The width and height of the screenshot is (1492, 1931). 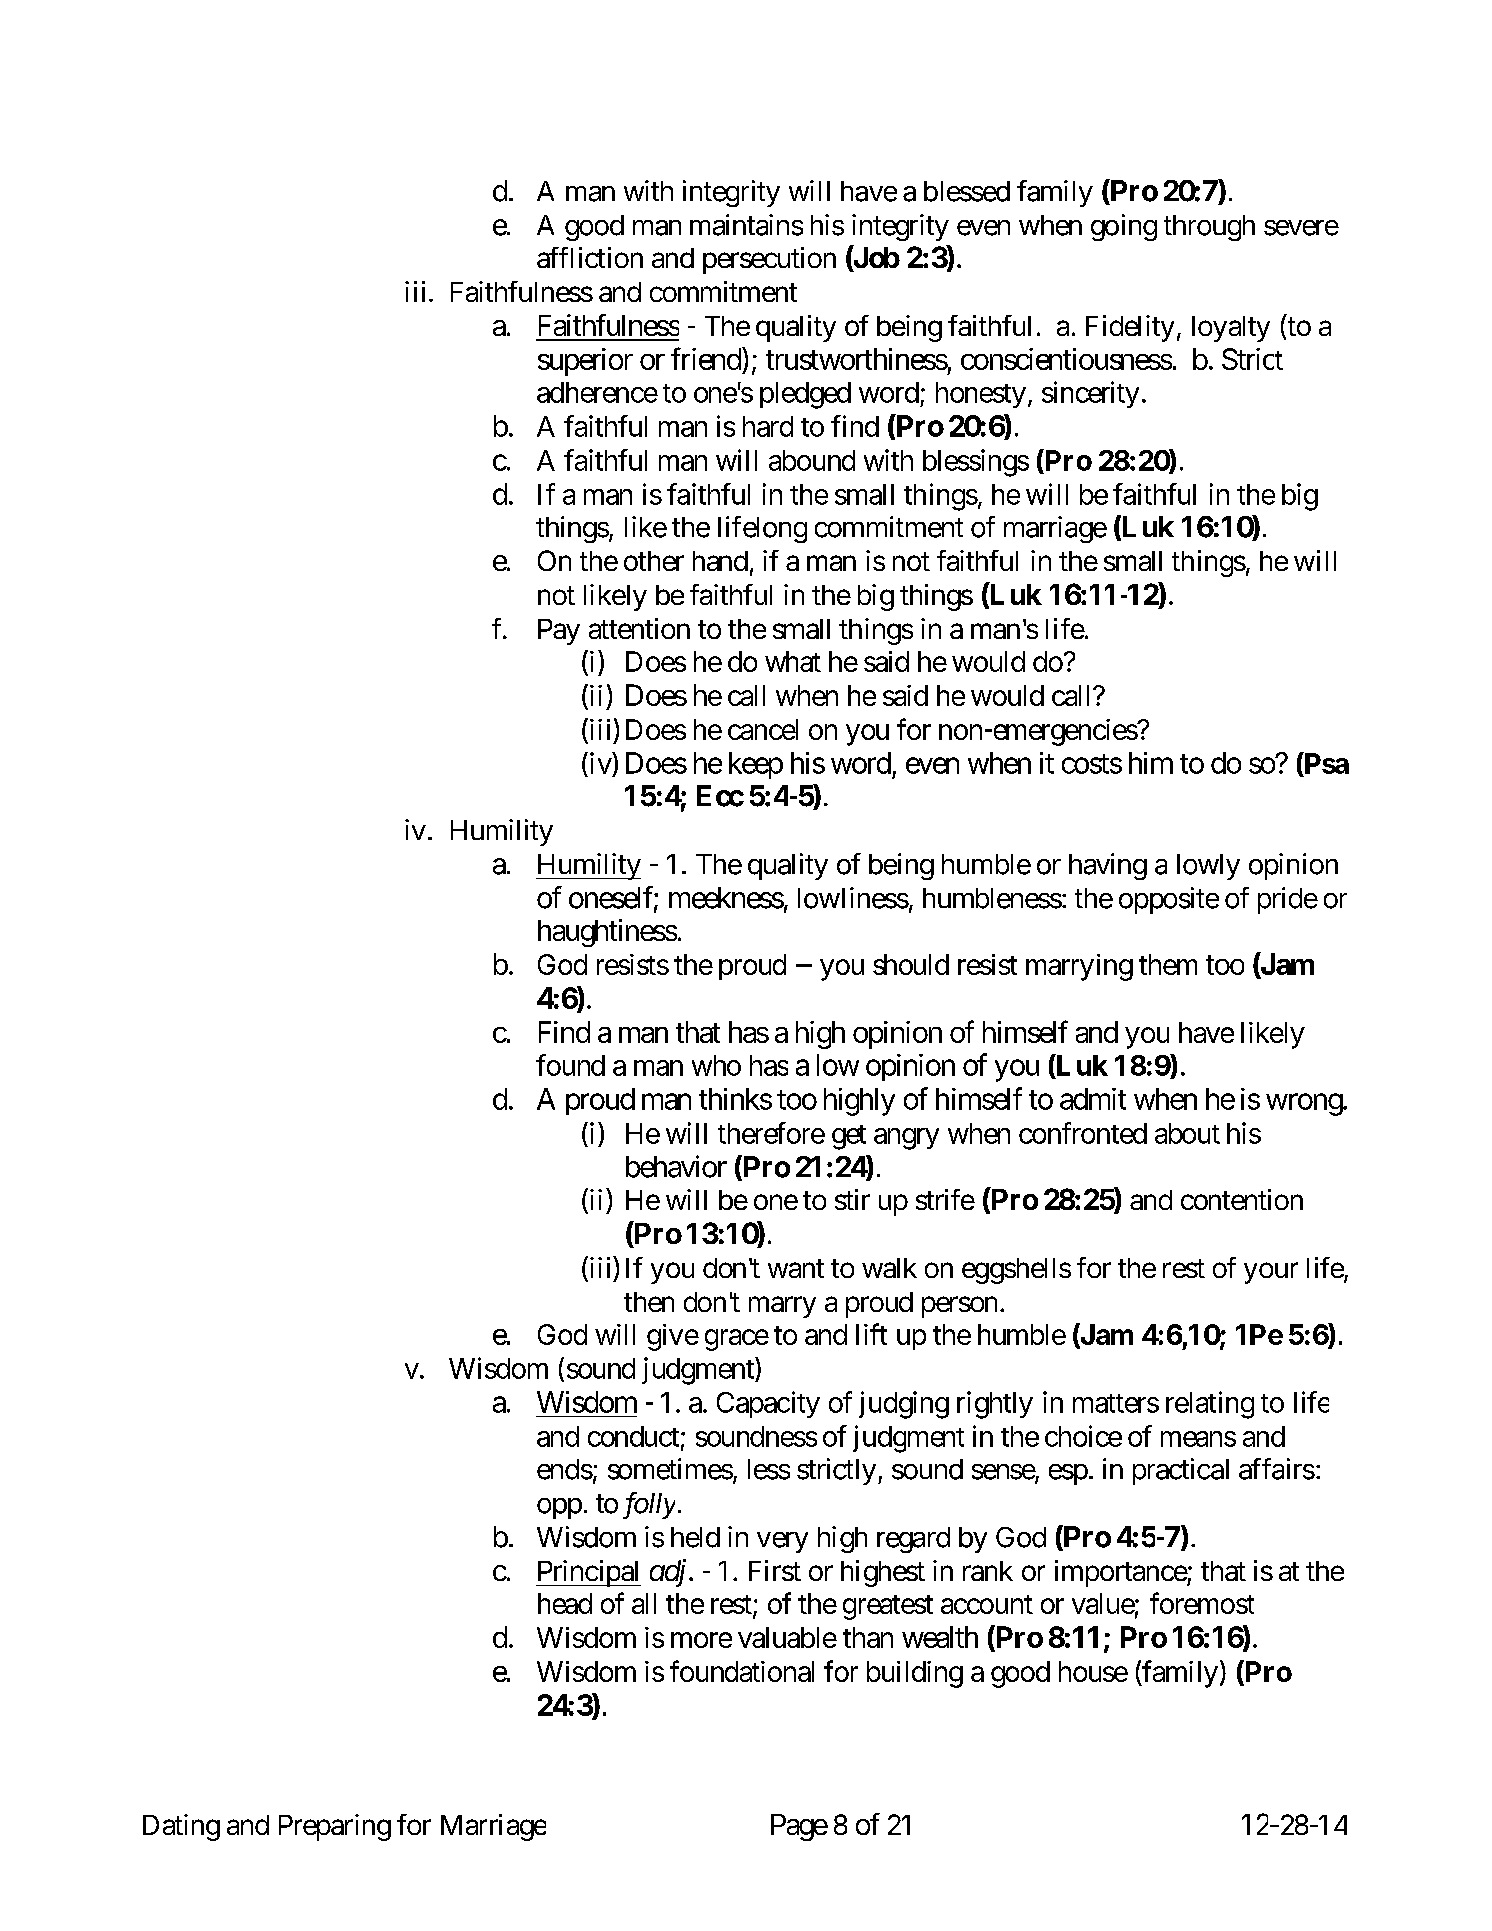 I want to click on adj, so click(x=668, y=1573).
